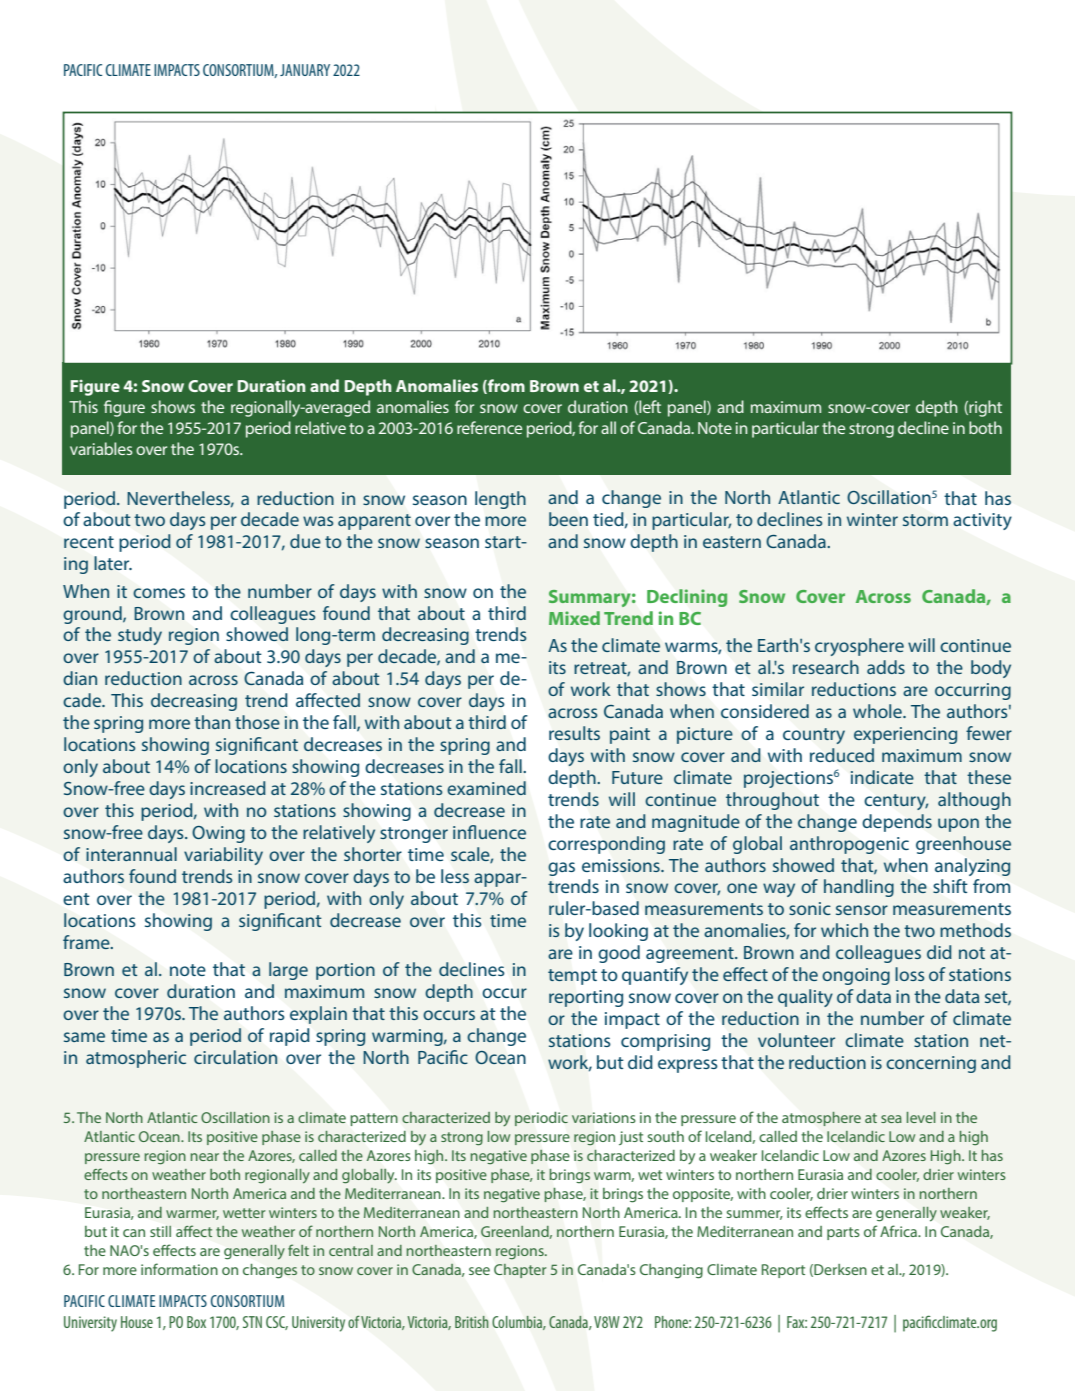 Image resolution: width=1075 pixels, height=1391 pixels. I want to click on reference, so click(489, 427).
